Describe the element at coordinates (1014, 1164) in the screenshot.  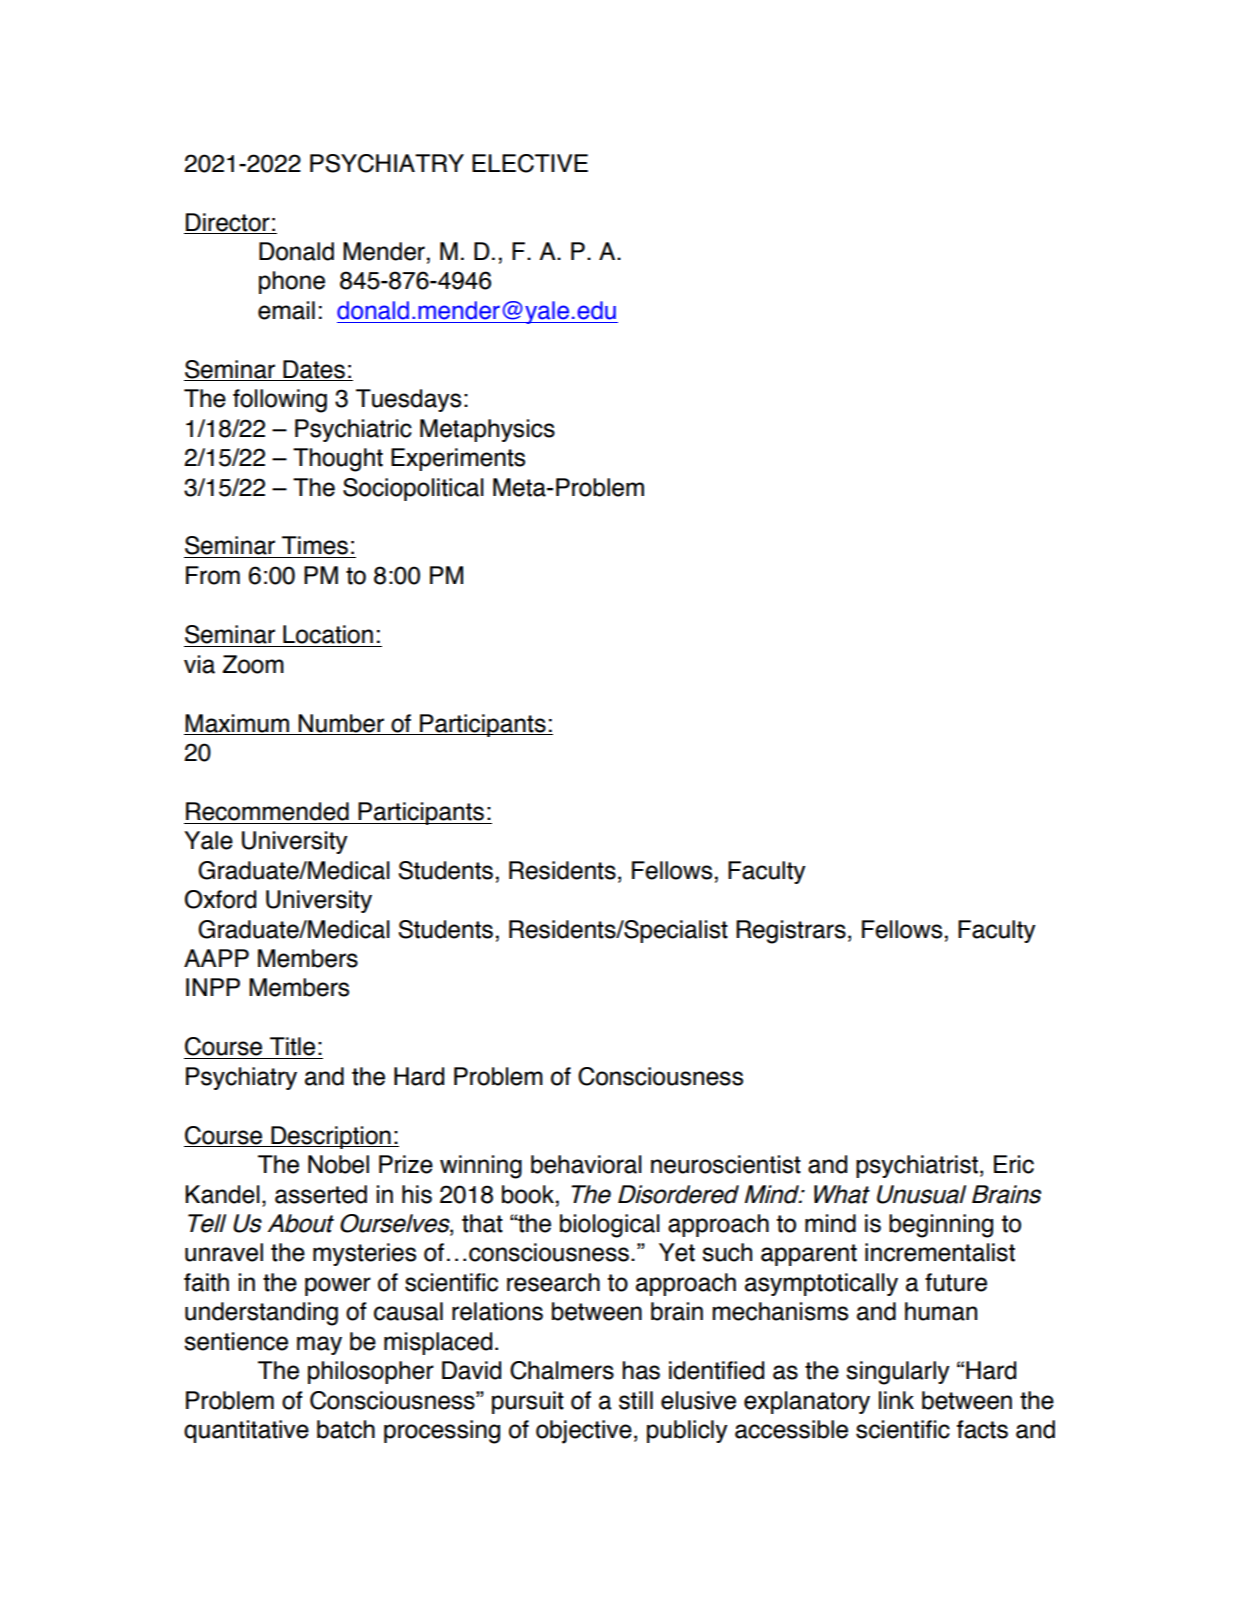
I see `Eric` at that location.
